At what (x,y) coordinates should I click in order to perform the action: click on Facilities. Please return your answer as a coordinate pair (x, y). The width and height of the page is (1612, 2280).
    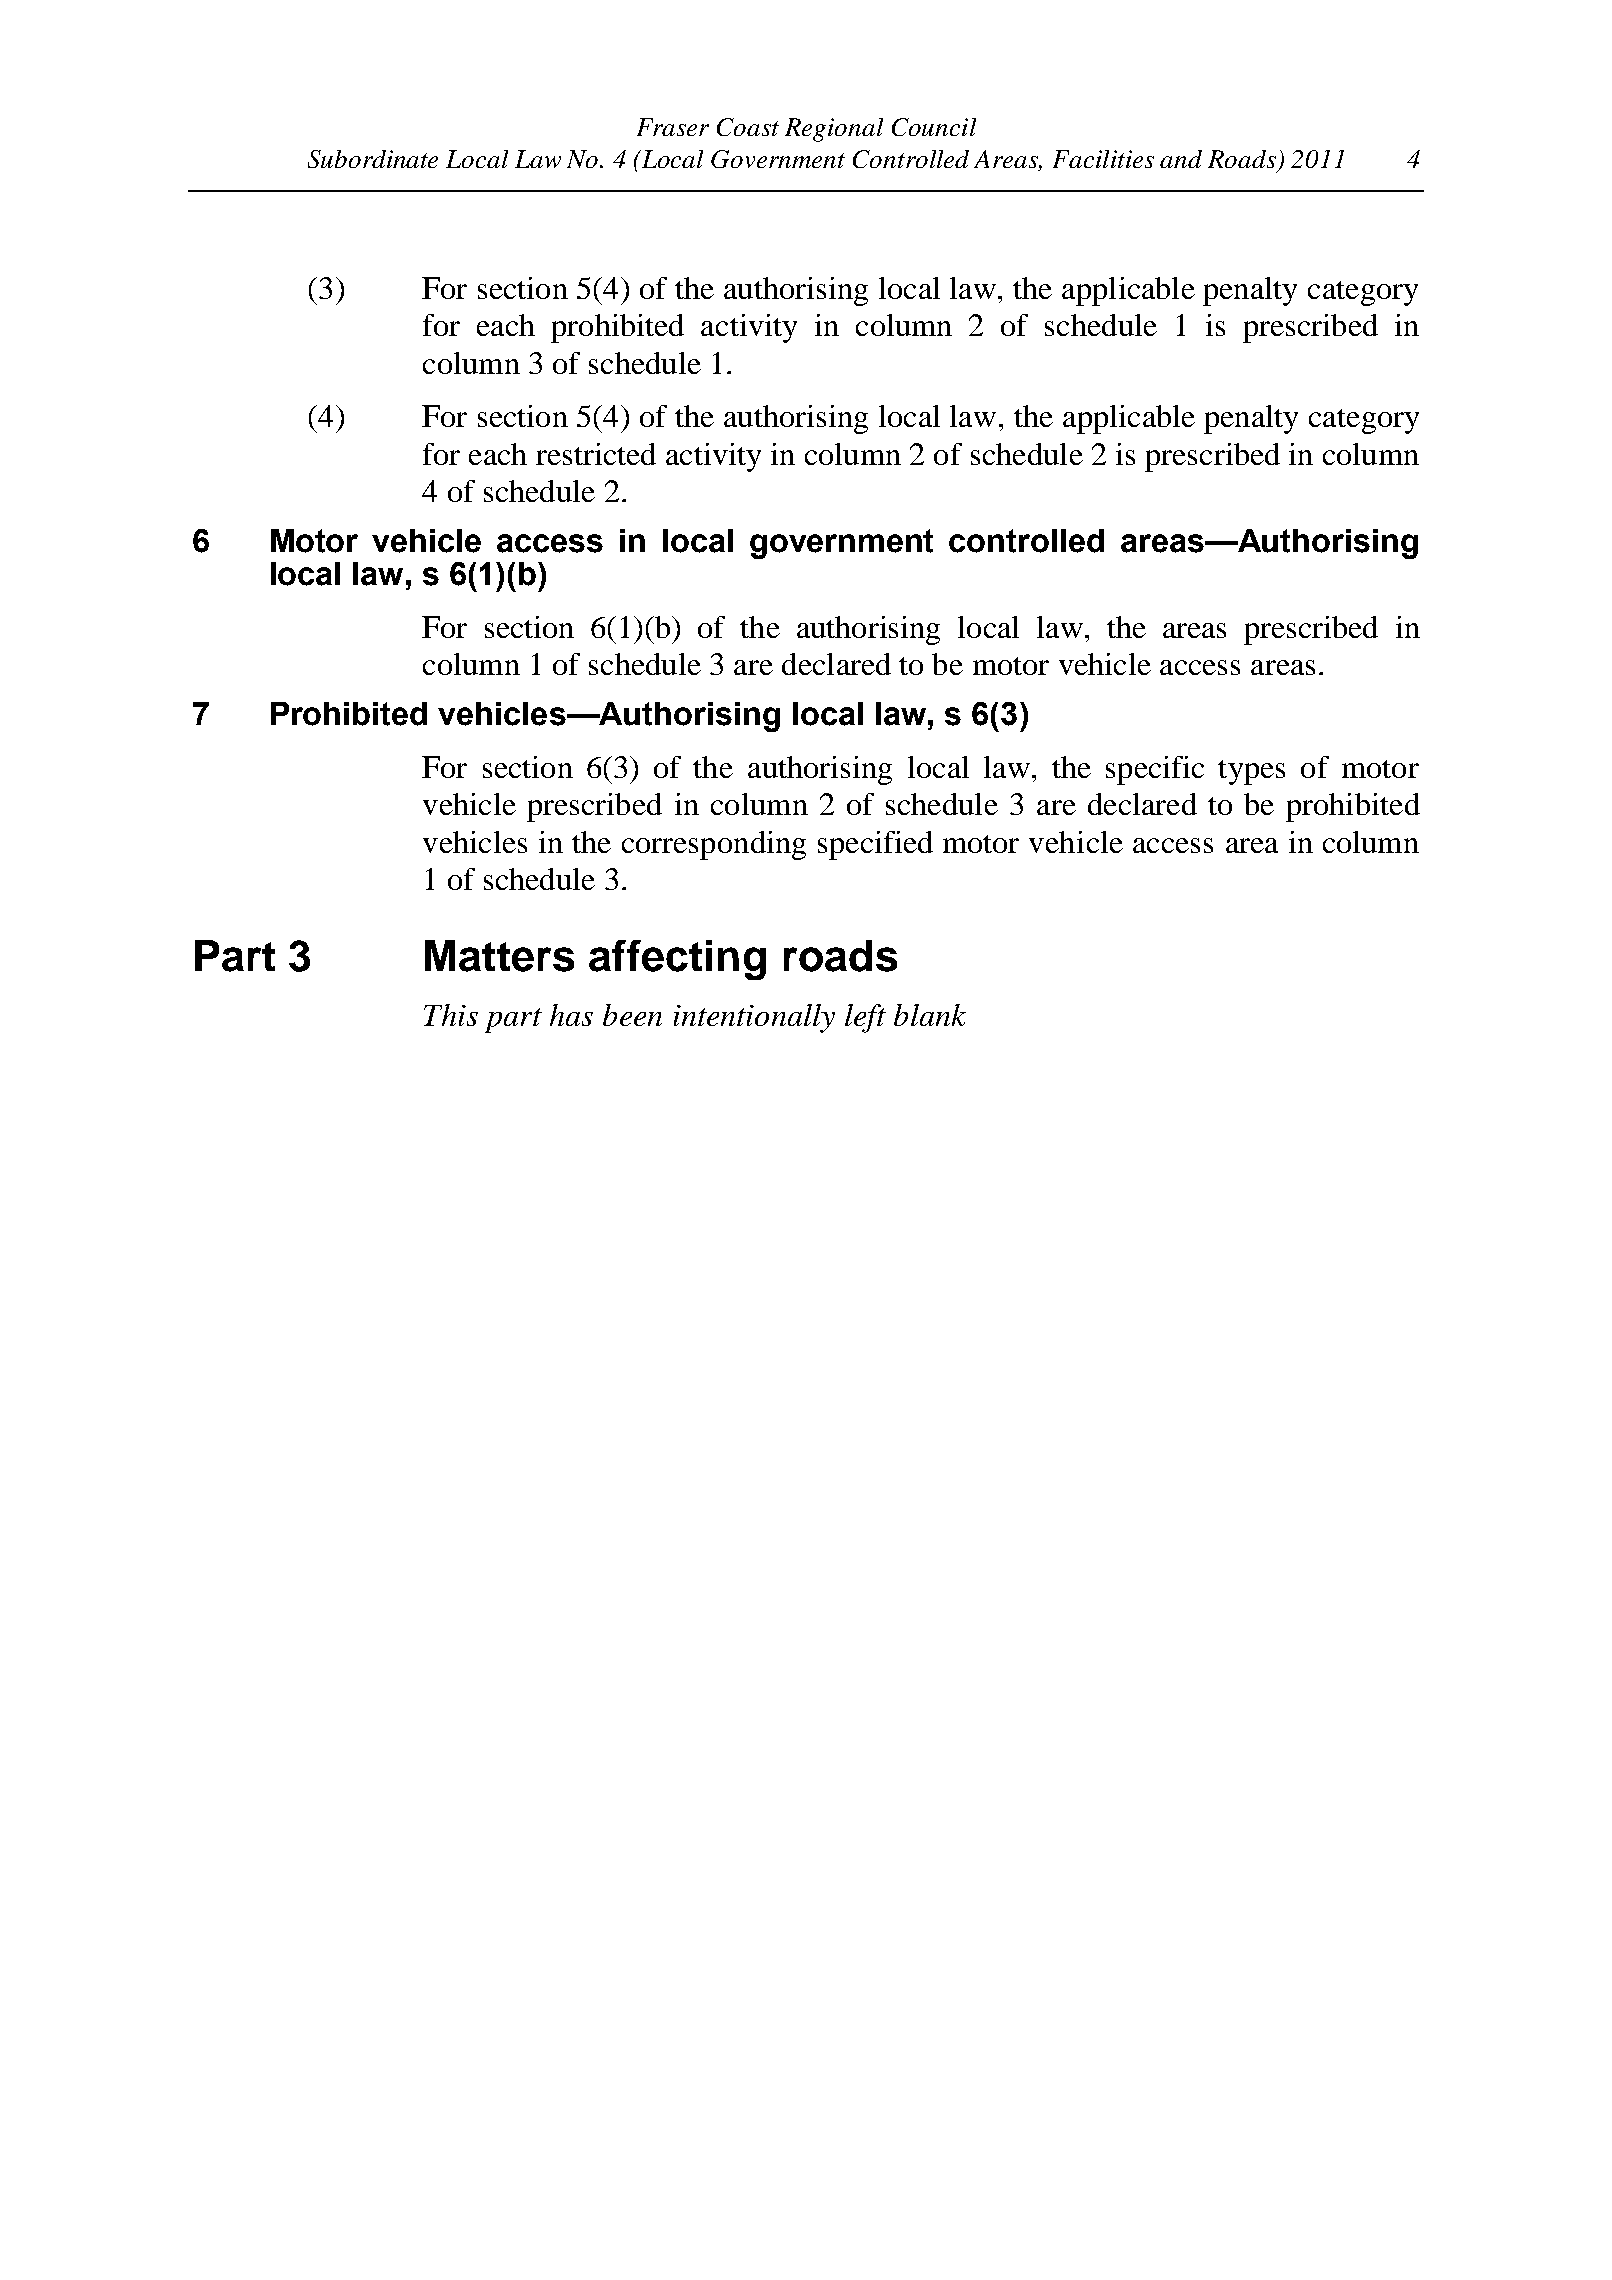
    Looking at the image, I should click on (1103, 159).
